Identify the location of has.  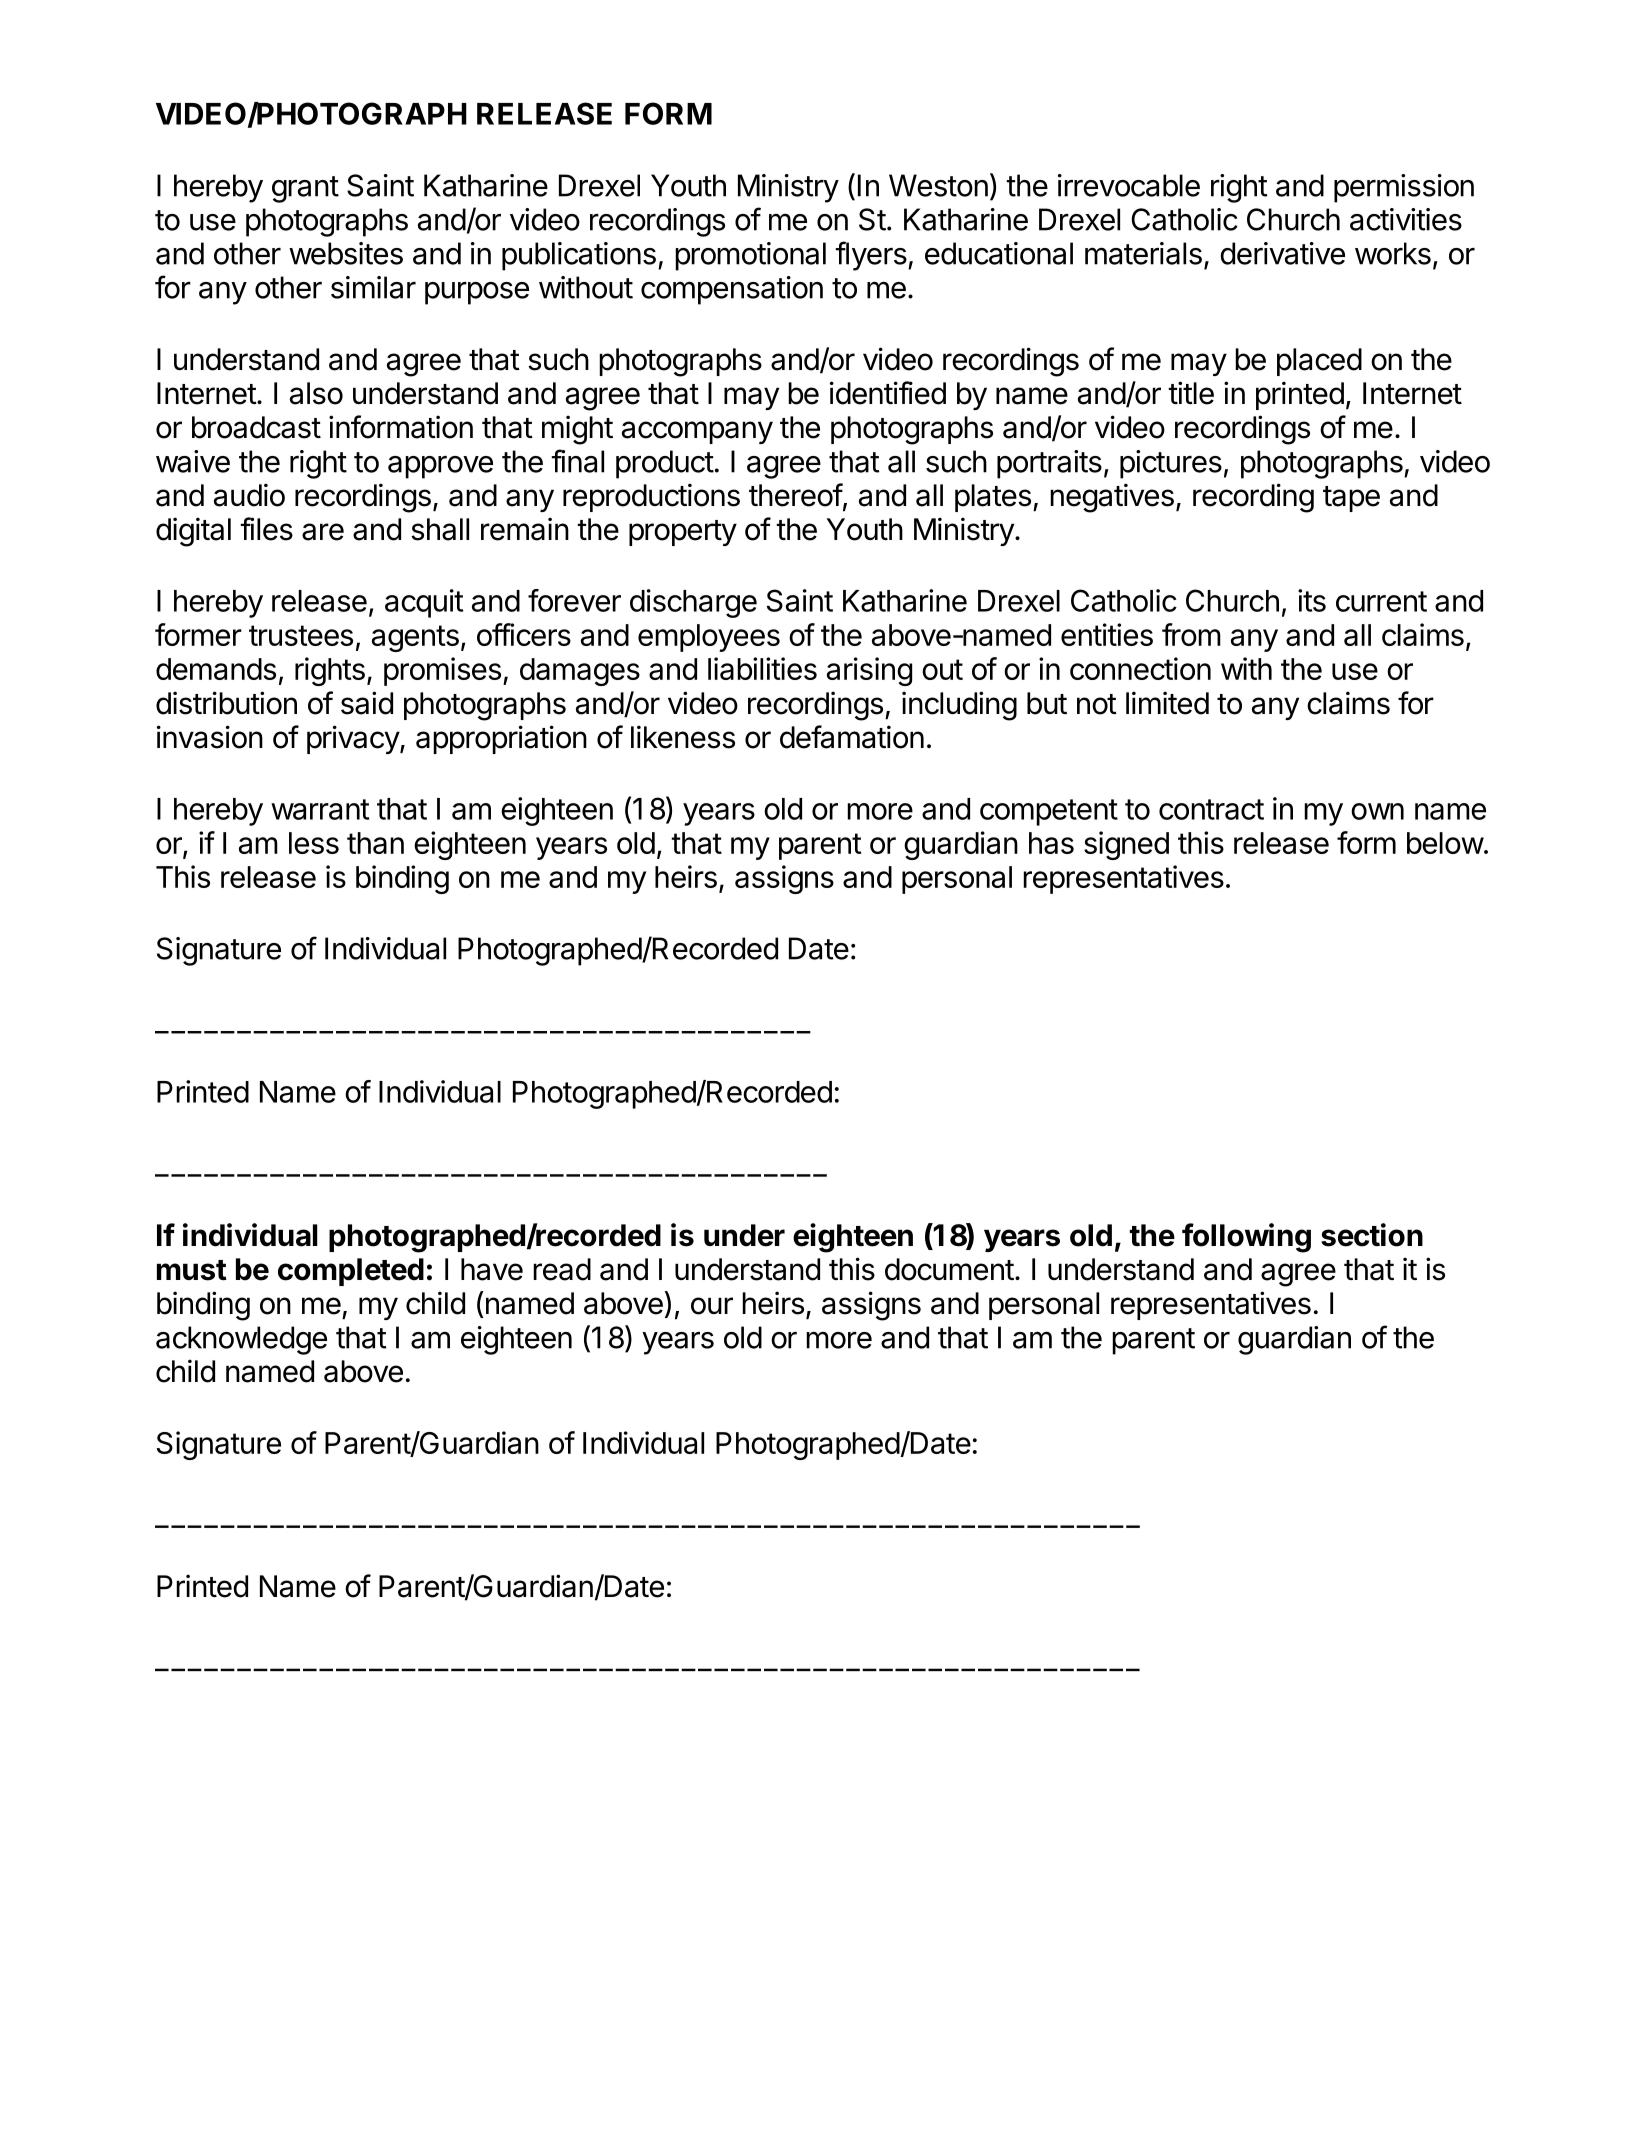
(1051, 843).
